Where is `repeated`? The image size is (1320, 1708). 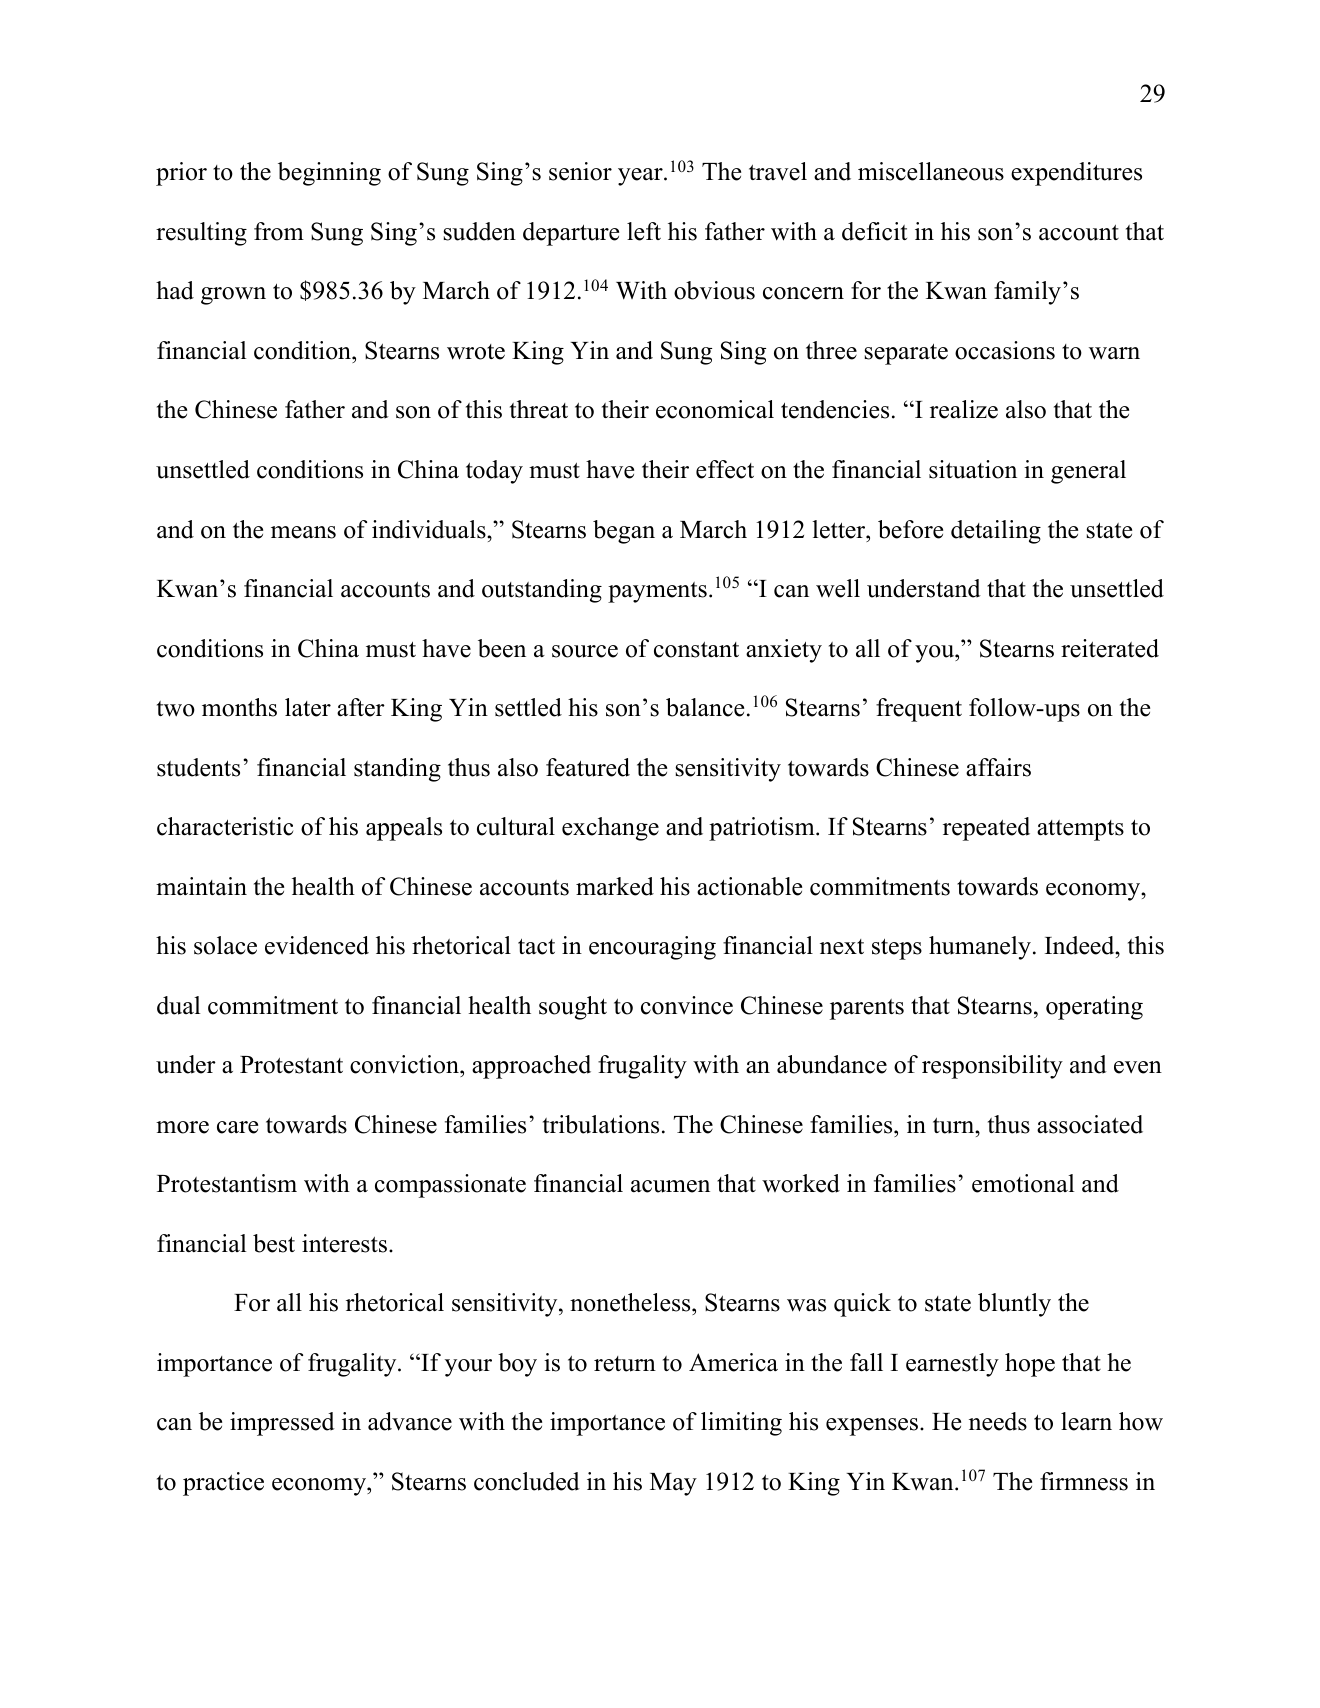
repeated is located at coordinates (986, 829).
